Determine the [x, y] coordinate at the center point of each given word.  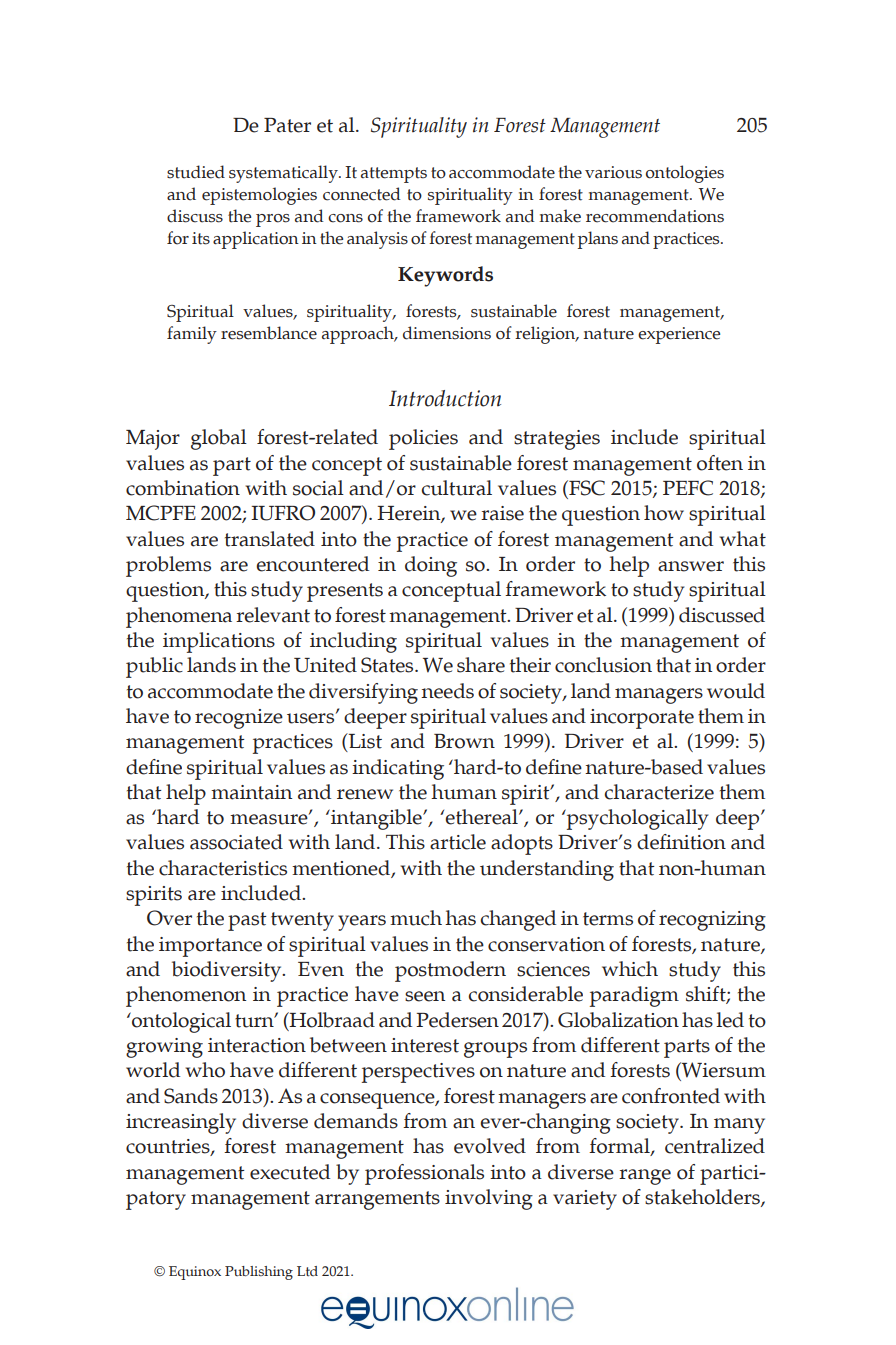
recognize [239, 719]
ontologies [685, 174]
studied [196, 172]
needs [447, 691]
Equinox [195, 1273]
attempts [394, 175]
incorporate [642, 719]
